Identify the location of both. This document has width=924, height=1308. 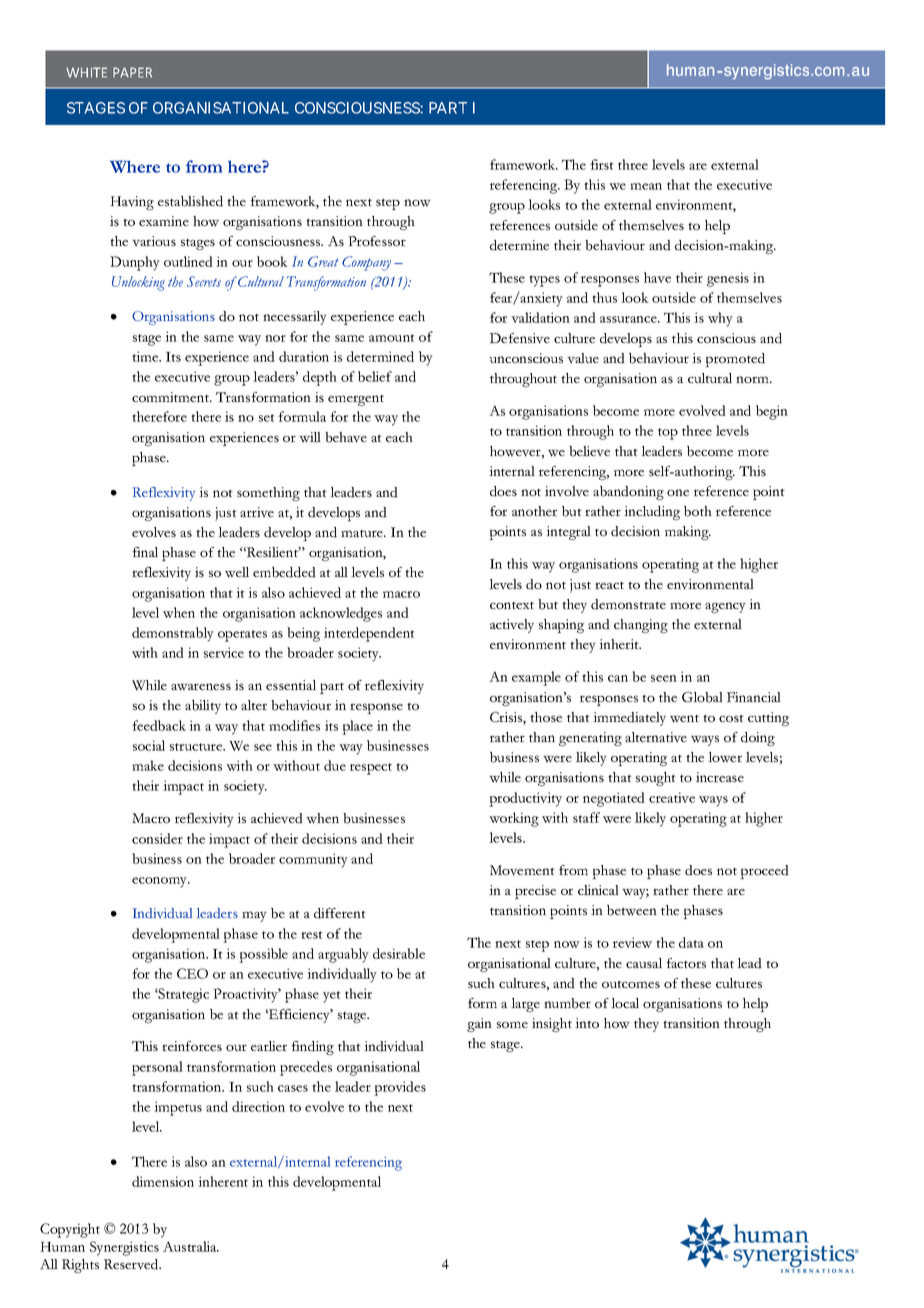
(698, 511).
